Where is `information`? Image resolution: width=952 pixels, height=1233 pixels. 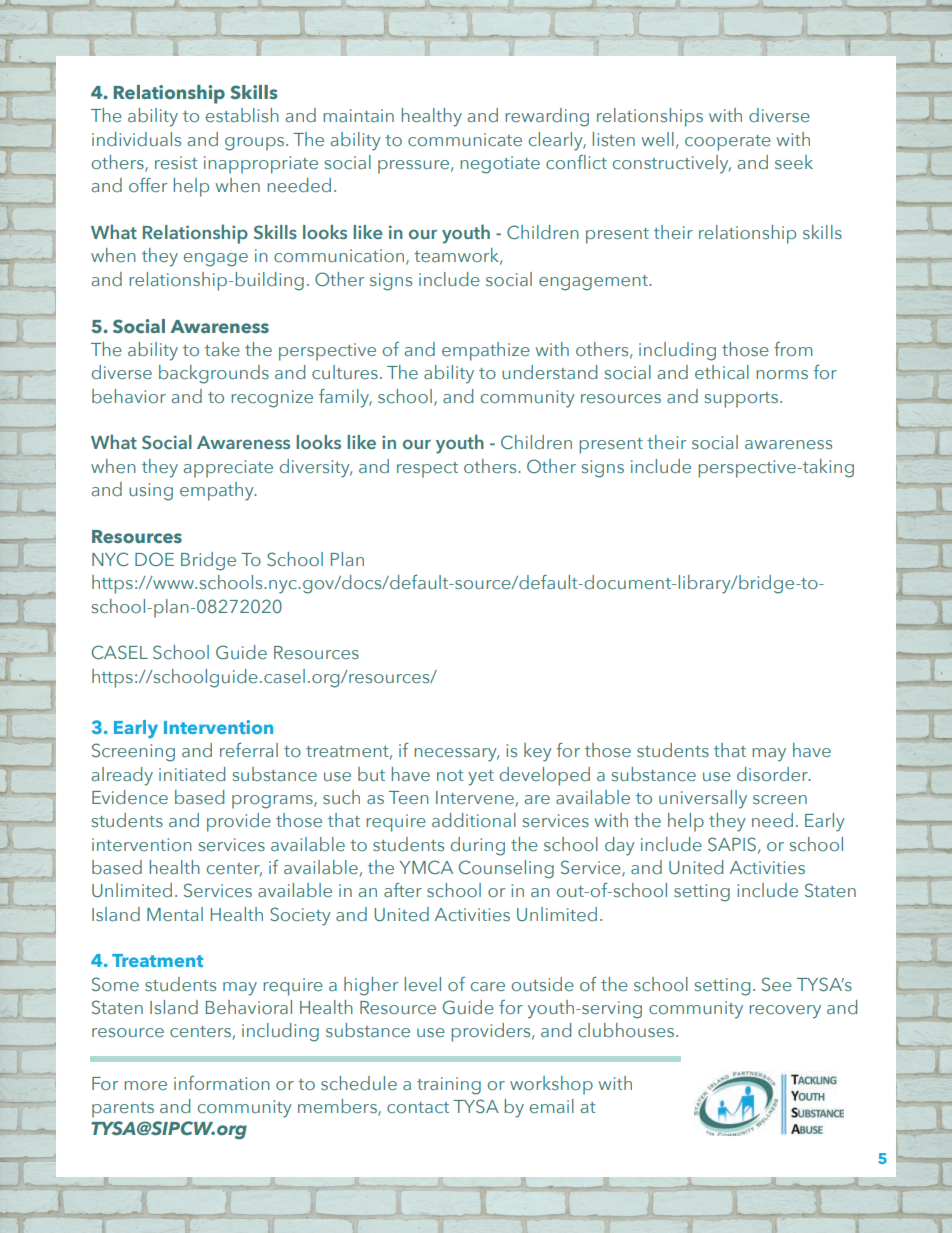 information is located at coordinates (222, 1083).
